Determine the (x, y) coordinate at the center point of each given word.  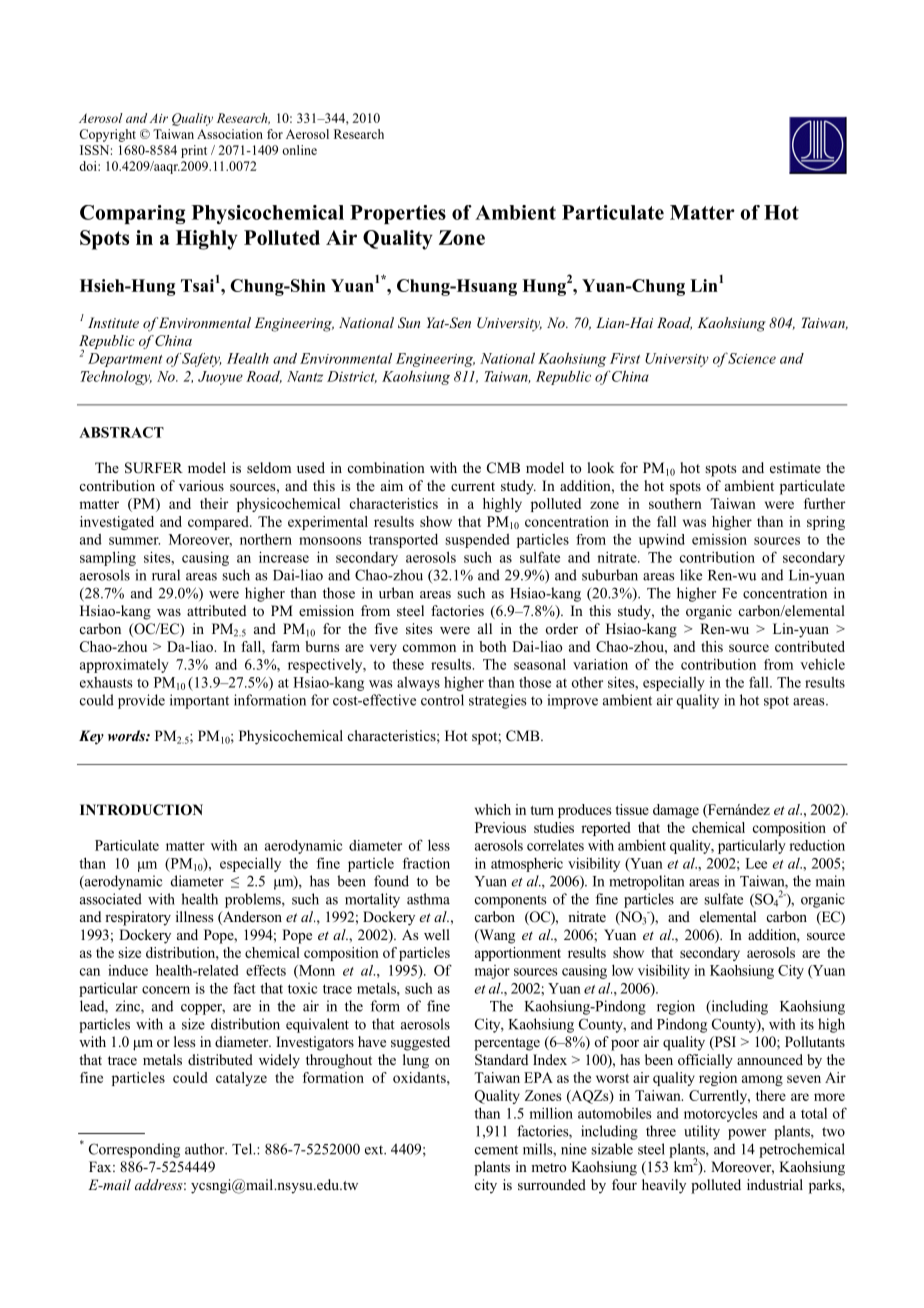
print (194, 151)
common (429, 648)
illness (194, 916)
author (206, 1149)
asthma (428, 899)
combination (386, 467)
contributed (810, 646)
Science (752, 358)
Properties (398, 214)
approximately (124, 666)
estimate (795, 467)
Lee (756, 863)
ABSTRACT (121, 432)
